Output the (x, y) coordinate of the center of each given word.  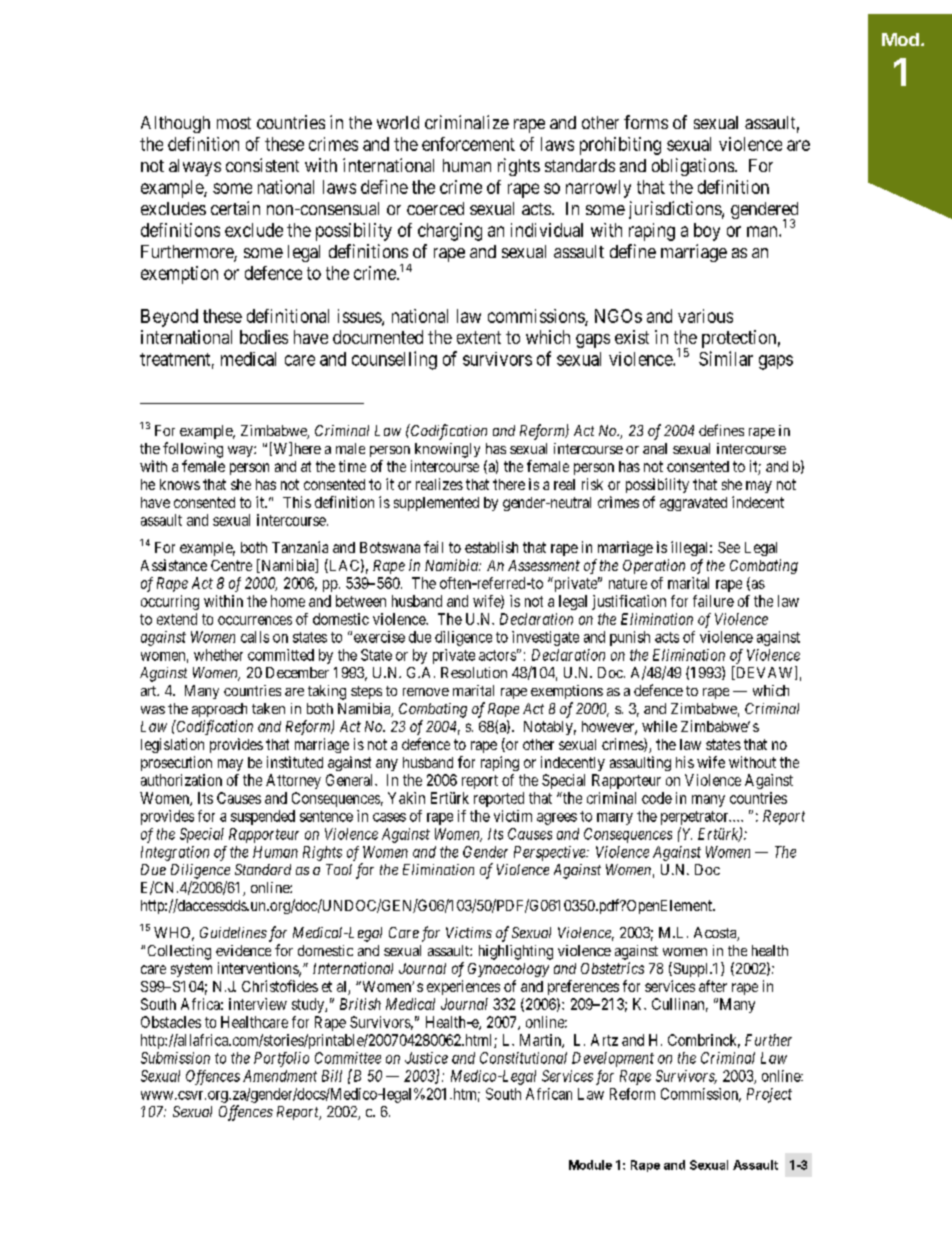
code (657, 798)
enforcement (468, 144)
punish (630, 638)
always (195, 167)
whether (218, 655)
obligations (693, 167)
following (193, 450)
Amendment (280, 1076)
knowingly (447, 450)
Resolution (474, 672)
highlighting (516, 952)
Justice (426, 1058)
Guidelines (233, 932)
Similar (726, 358)
